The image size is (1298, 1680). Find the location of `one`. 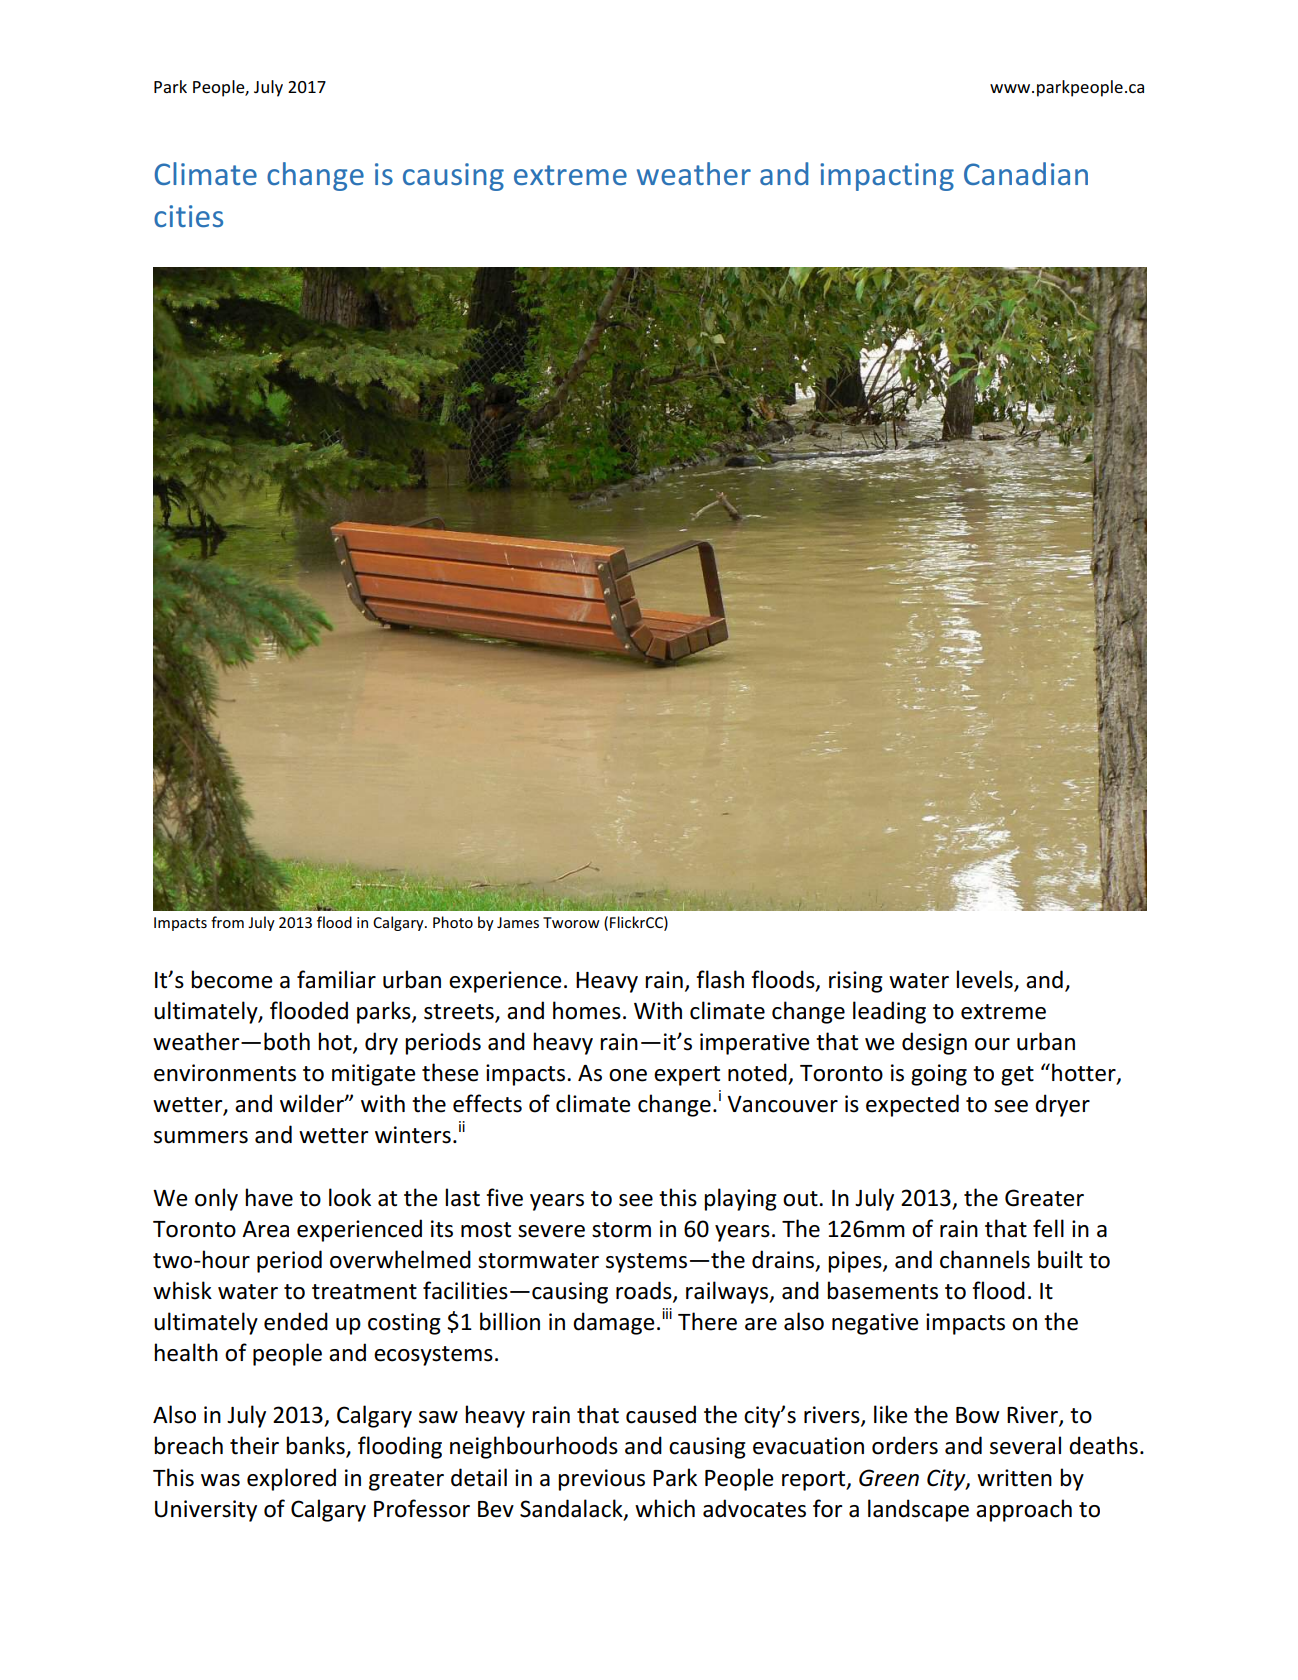

one is located at coordinates (628, 1075).
